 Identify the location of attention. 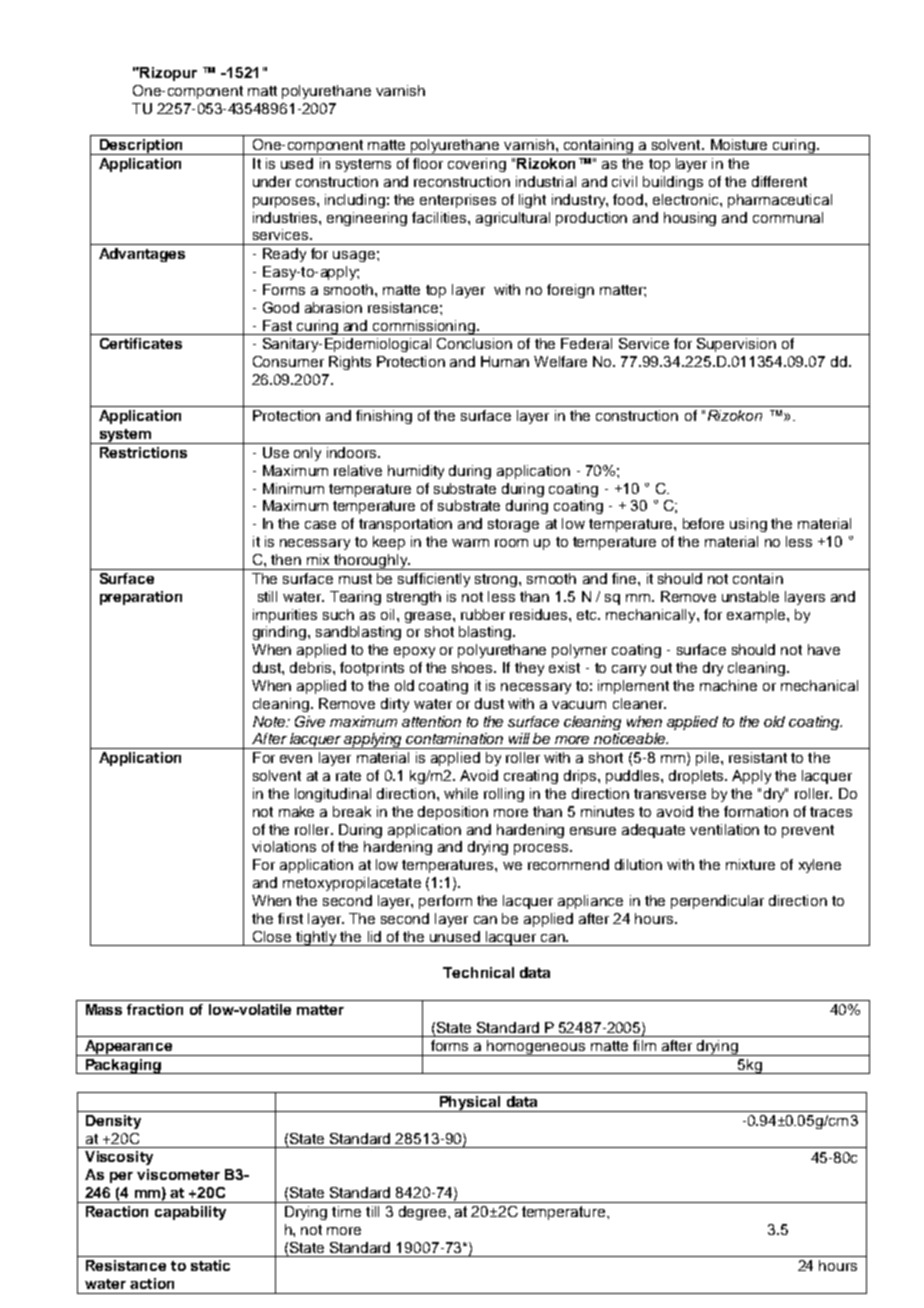
(431, 721).
